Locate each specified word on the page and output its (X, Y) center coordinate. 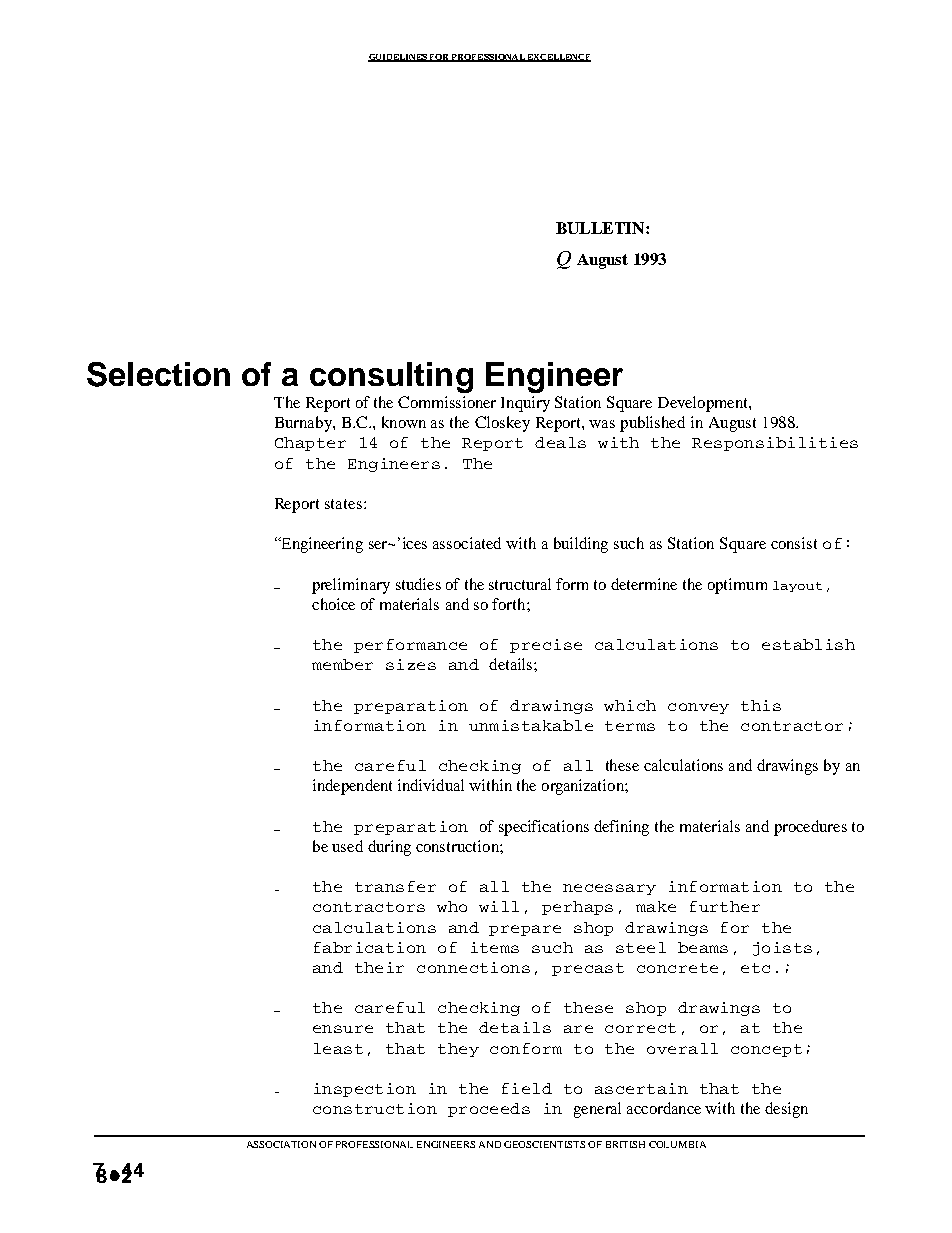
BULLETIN (601, 228)
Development (704, 404)
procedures (810, 828)
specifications (544, 828)
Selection (158, 374)
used (347, 846)
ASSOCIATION (281, 1144)
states (343, 504)
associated (467, 543)
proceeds (489, 1110)
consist (794, 543)
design (786, 1110)
